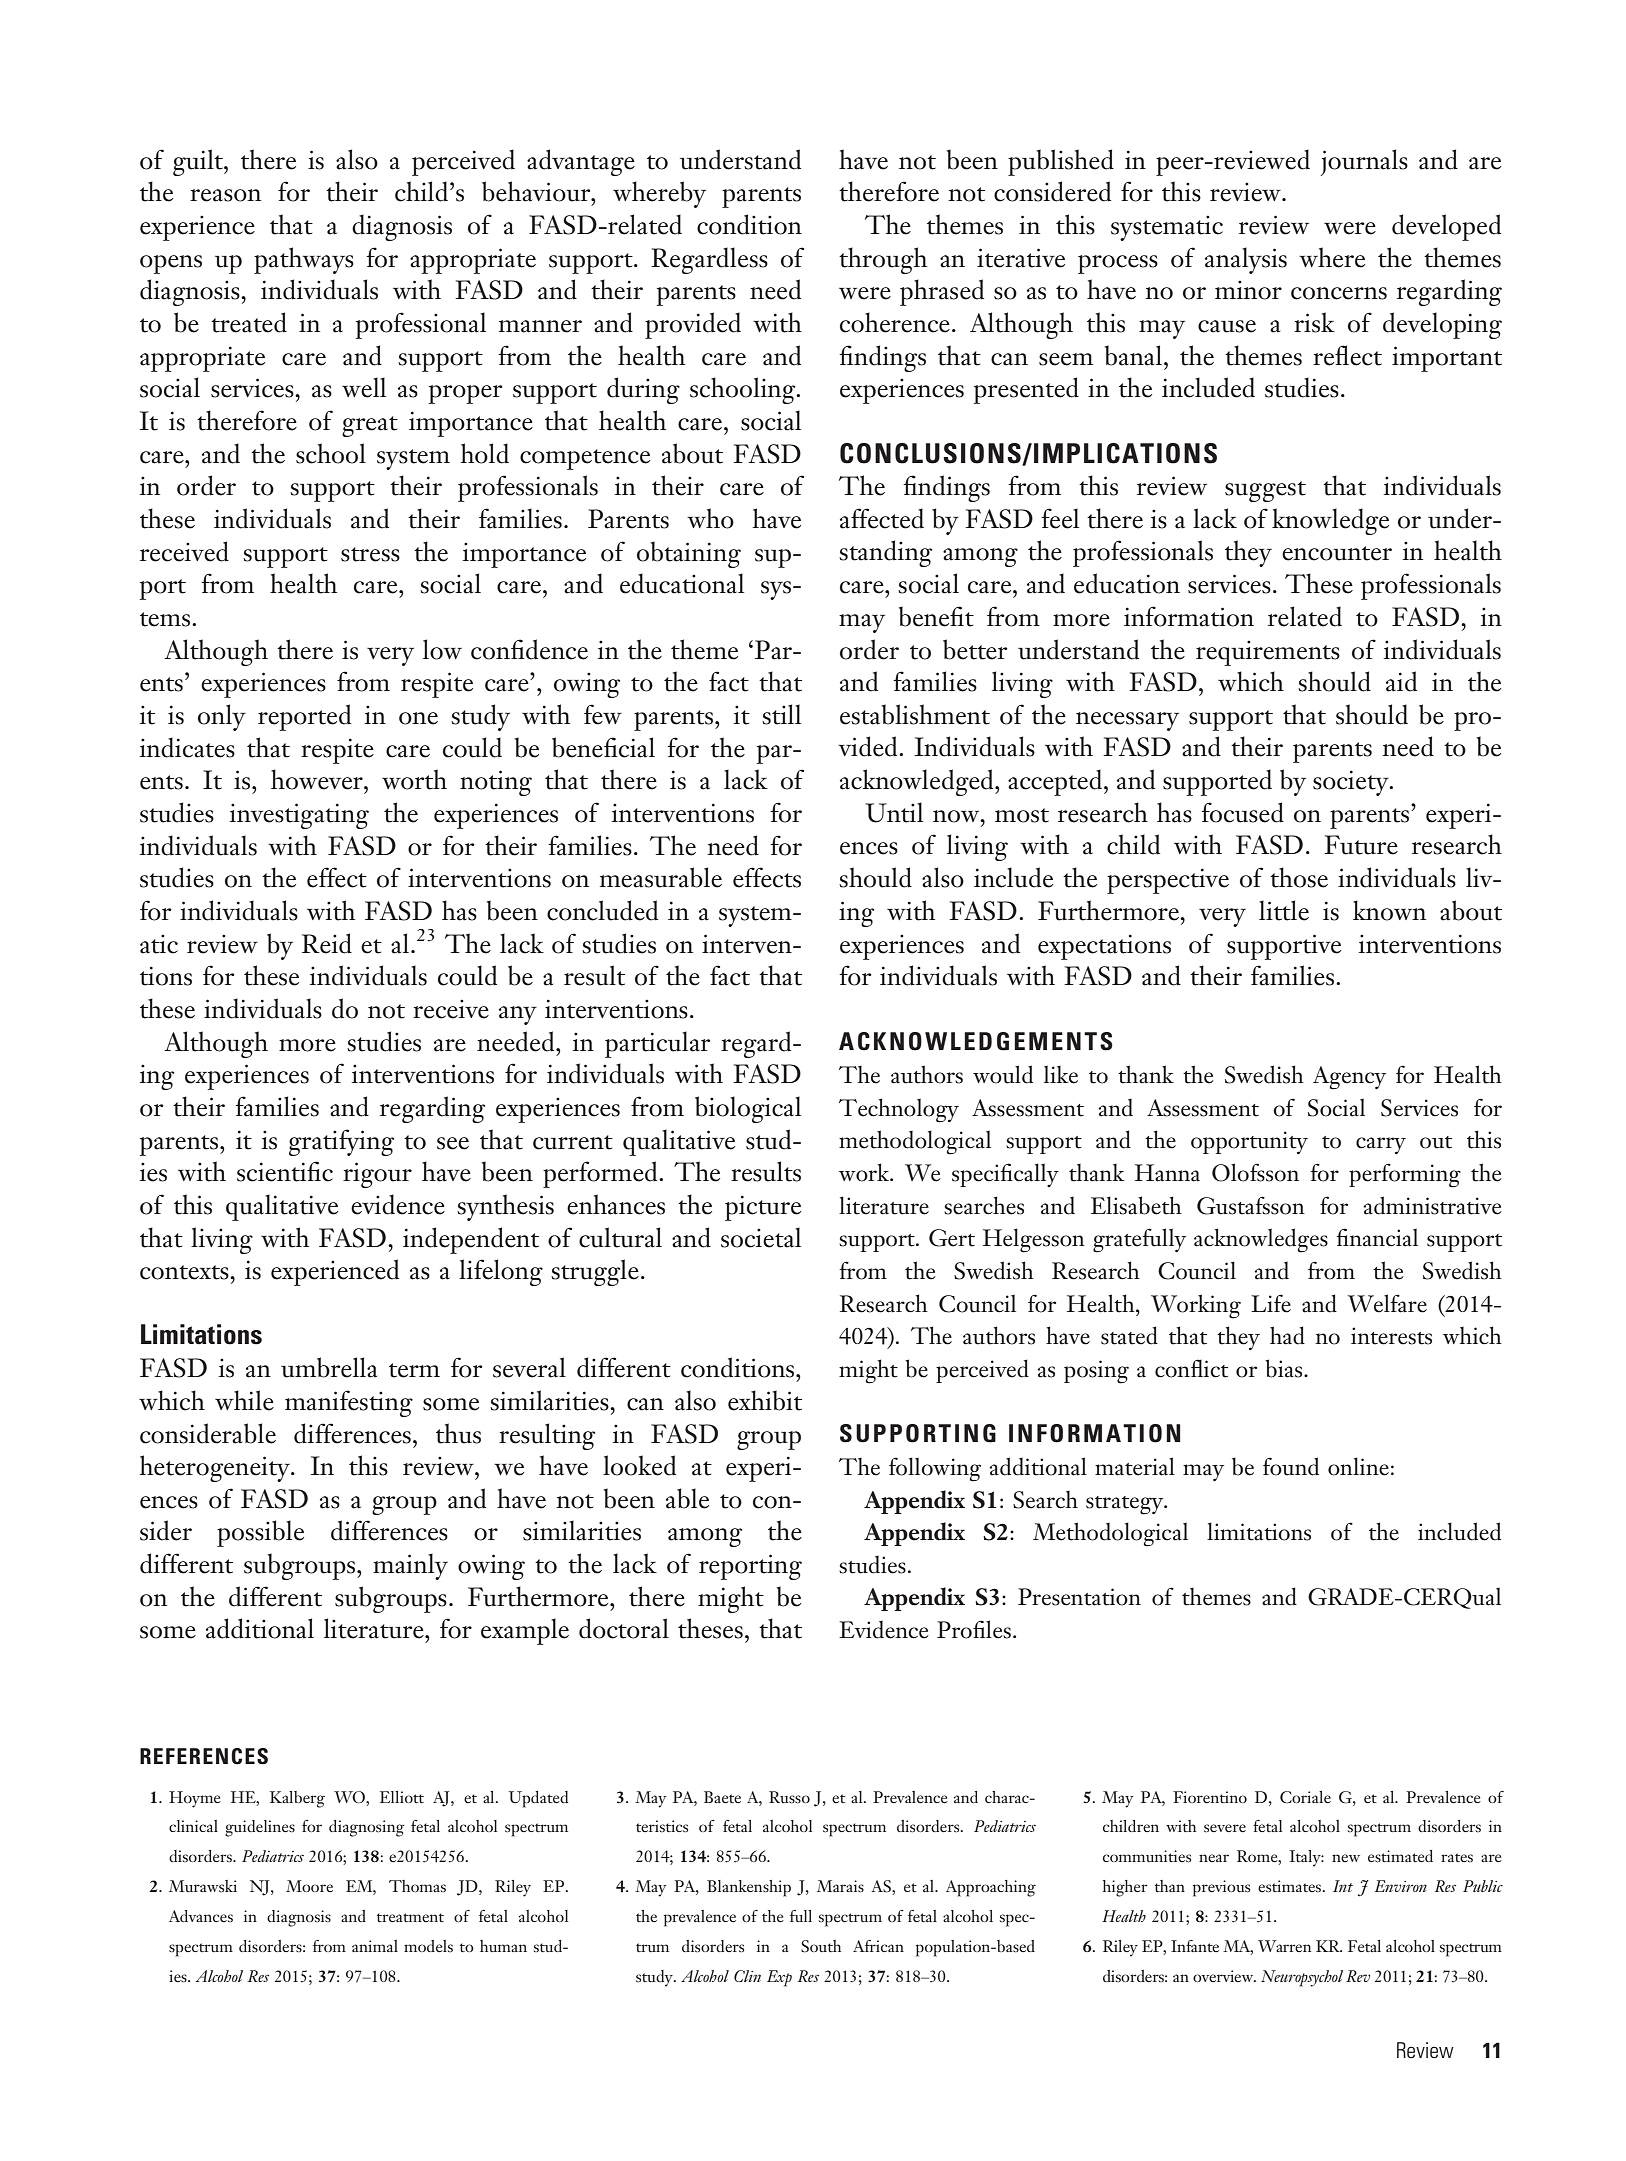  I want to click on exhibit, so click(765, 1400).
